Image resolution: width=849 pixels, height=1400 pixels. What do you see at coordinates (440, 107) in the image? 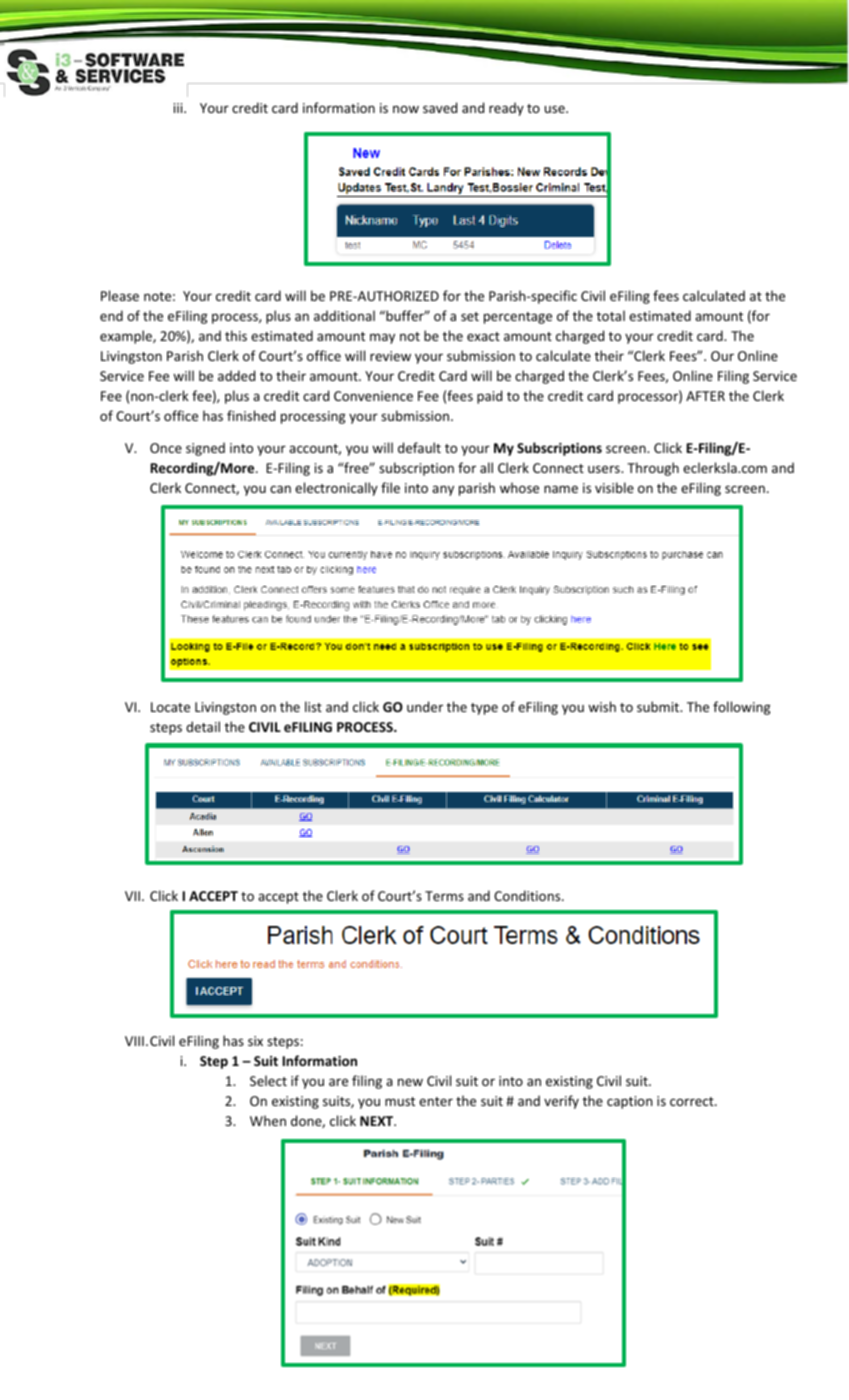
I see `saved` at bounding box center [440, 107].
